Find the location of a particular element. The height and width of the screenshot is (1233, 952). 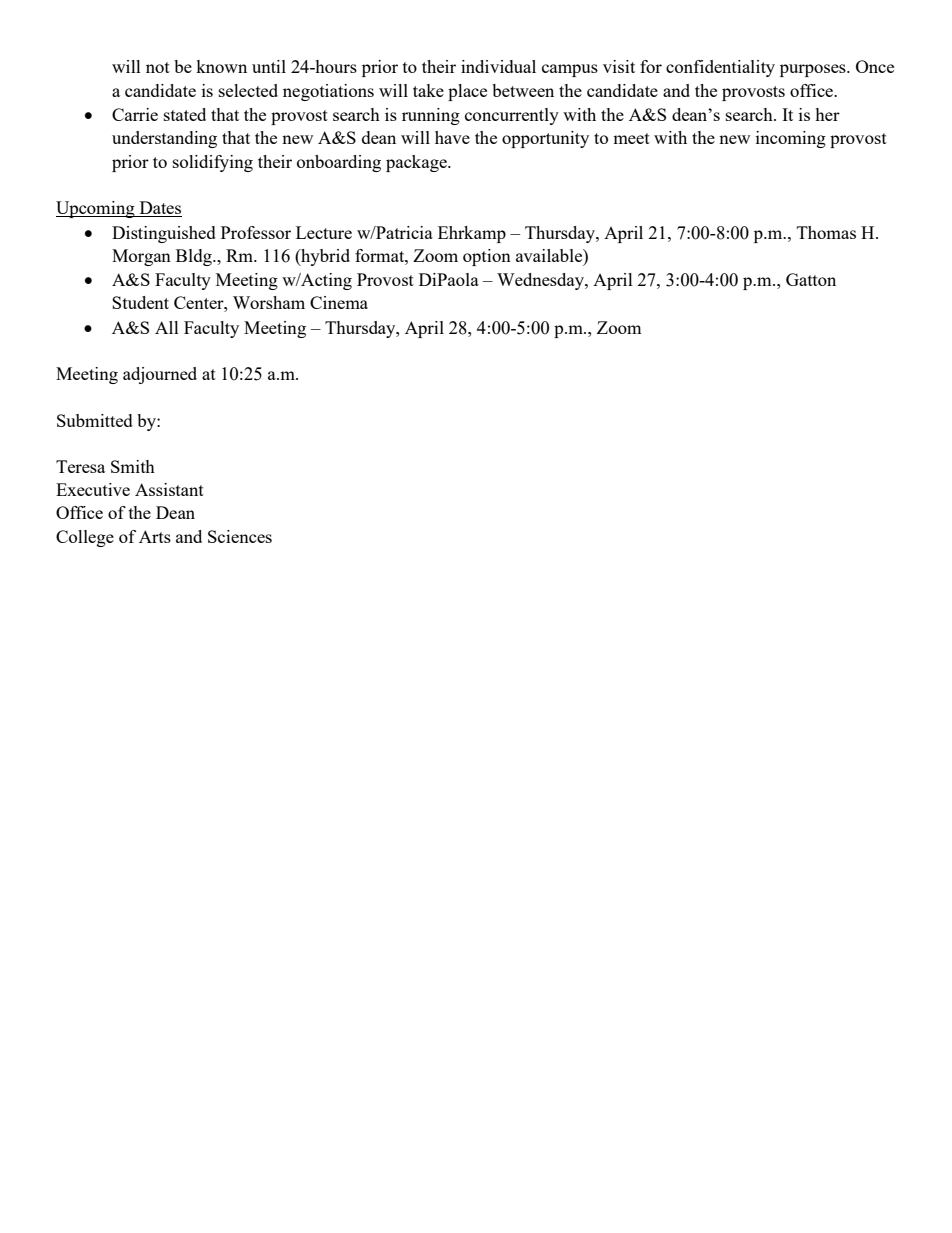

Student is located at coordinates (140, 302).
